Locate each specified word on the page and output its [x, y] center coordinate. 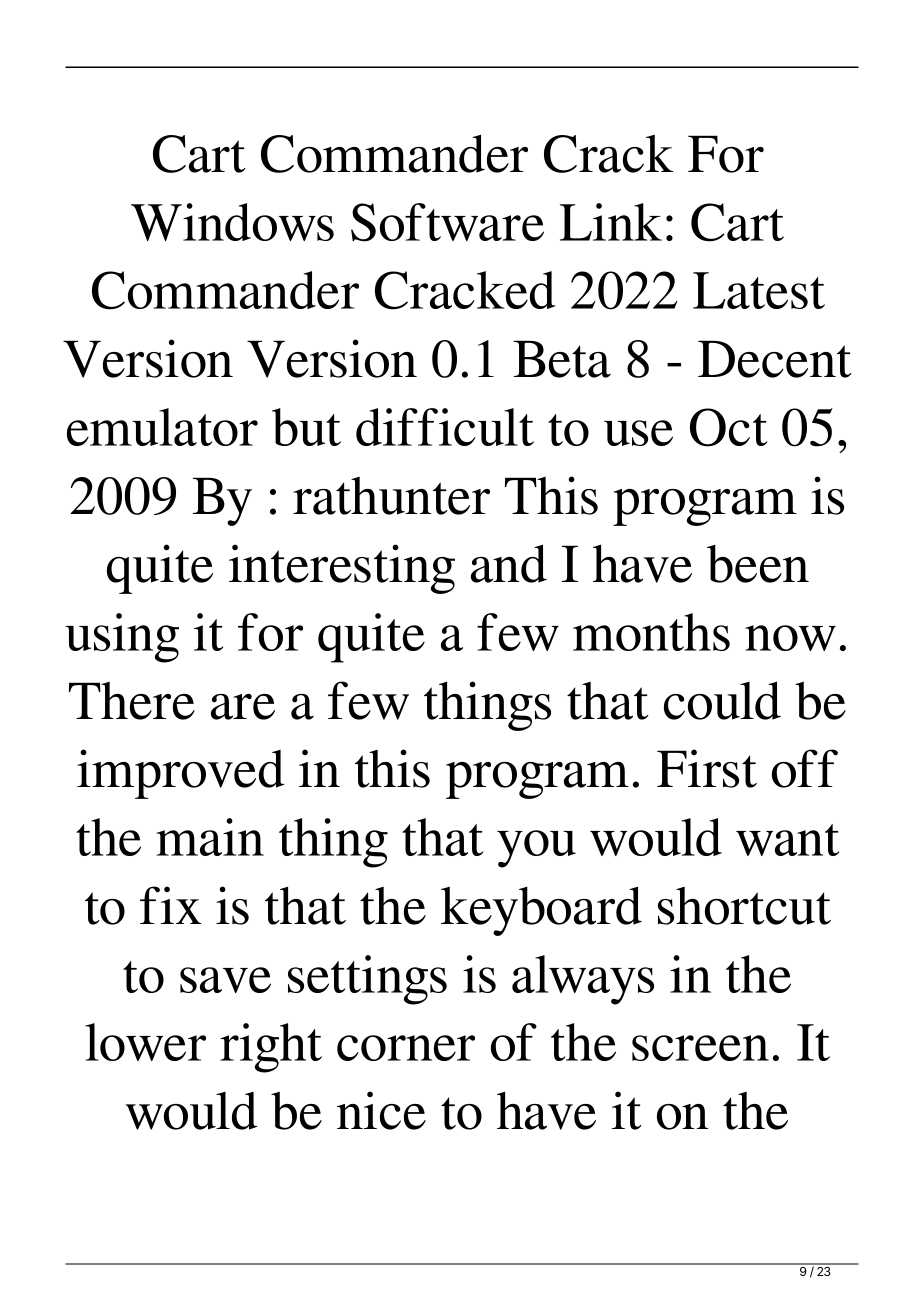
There [132, 701]
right [271, 1048]
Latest [759, 290]
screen [700, 1048]
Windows [232, 222]
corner [406, 1048]
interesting [342, 569]
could [722, 700]
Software [447, 222]
